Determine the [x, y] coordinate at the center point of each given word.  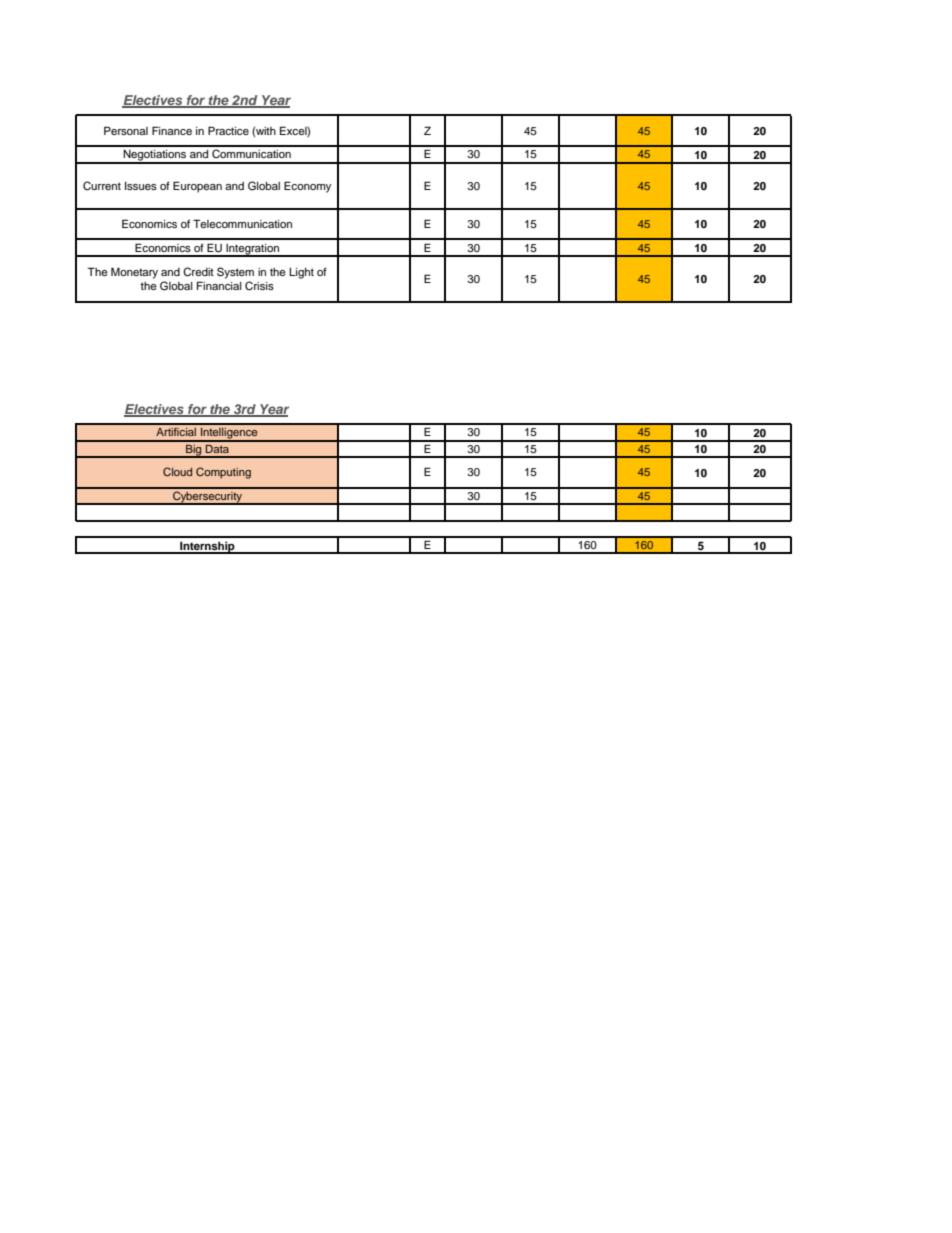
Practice [228, 130]
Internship [207, 547]
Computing [223, 473]
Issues [141, 186]
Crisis [259, 286]
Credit [198, 272]
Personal [126, 130]
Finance [172, 130]
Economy [307, 187]
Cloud [177, 471]
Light [301, 273]
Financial [219, 285]
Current [102, 186]
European [197, 187]
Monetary [134, 273]
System [235, 273]
